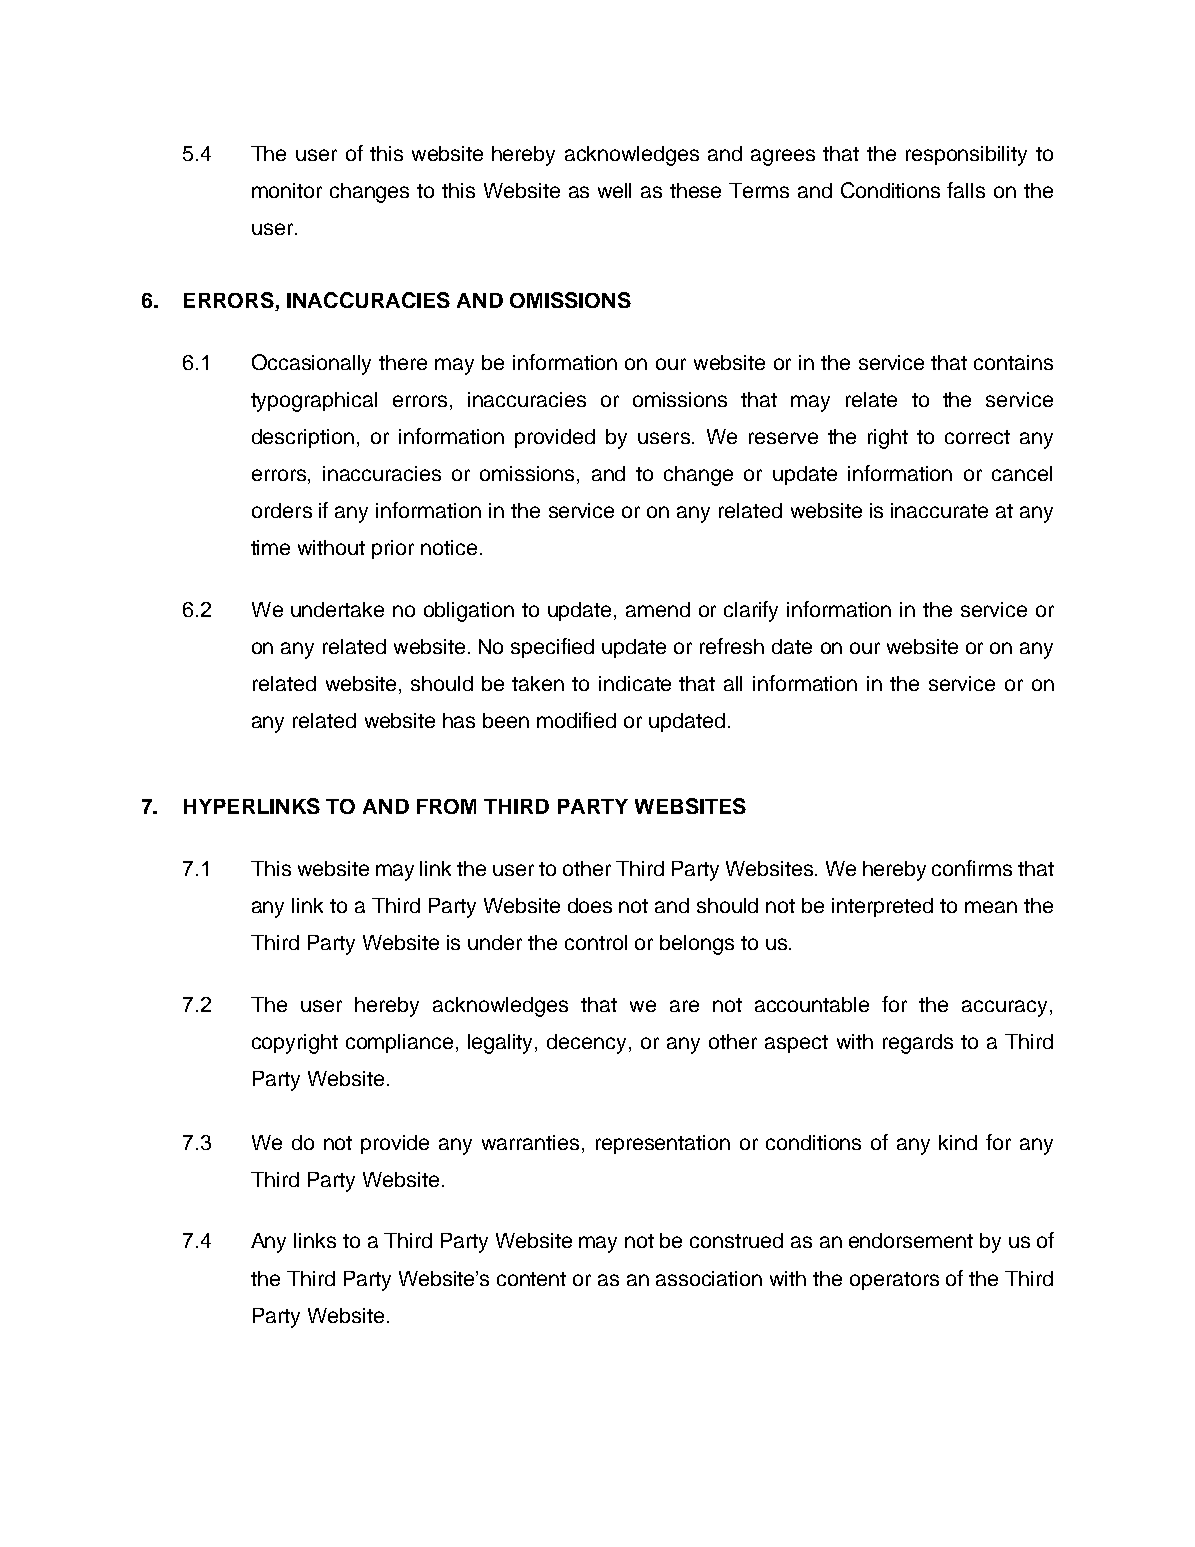  What do you see at coordinates (911, 1240) in the document?
I see `endorsement` at bounding box center [911, 1240].
